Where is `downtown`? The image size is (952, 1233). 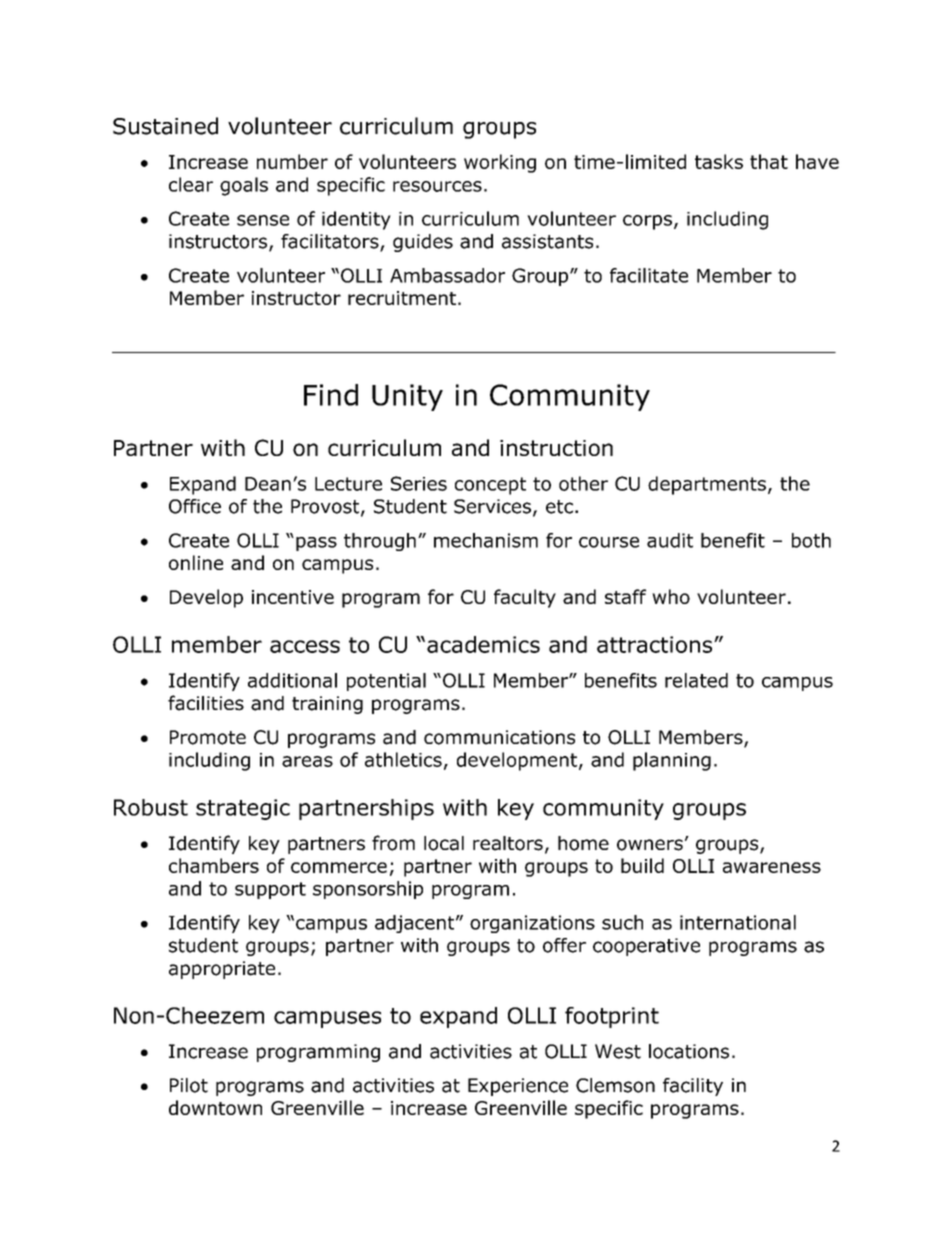 downtown is located at coordinates (215, 1107).
